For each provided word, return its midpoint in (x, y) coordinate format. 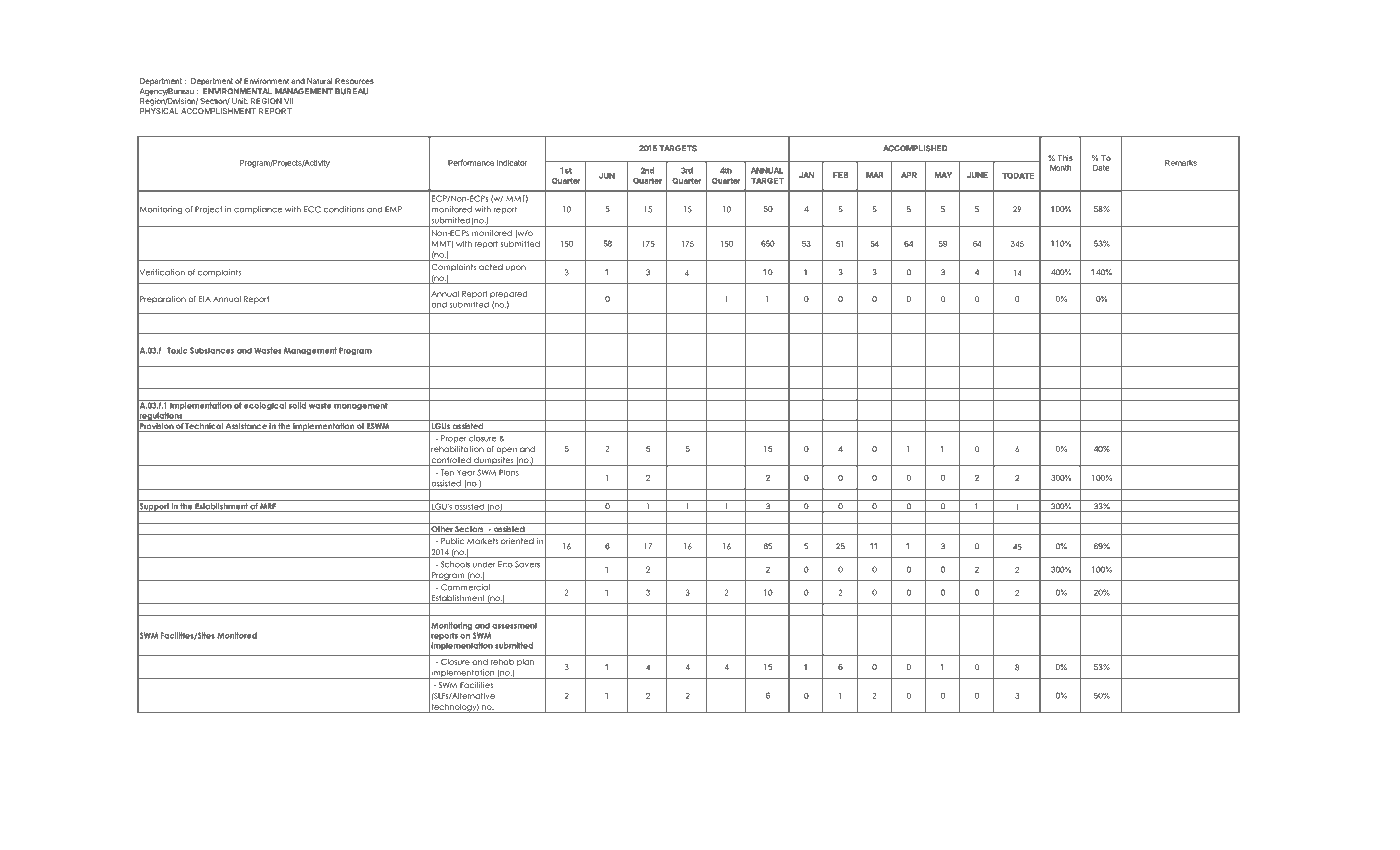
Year (466, 473)
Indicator (512, 163)
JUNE (977, 175)
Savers (527, 564)
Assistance (246, 427)
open (506, 450)
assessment (514, 625)
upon (515, 268)
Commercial (465, 587)
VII (288, 101)
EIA (205, 299)
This (1065, 158)
